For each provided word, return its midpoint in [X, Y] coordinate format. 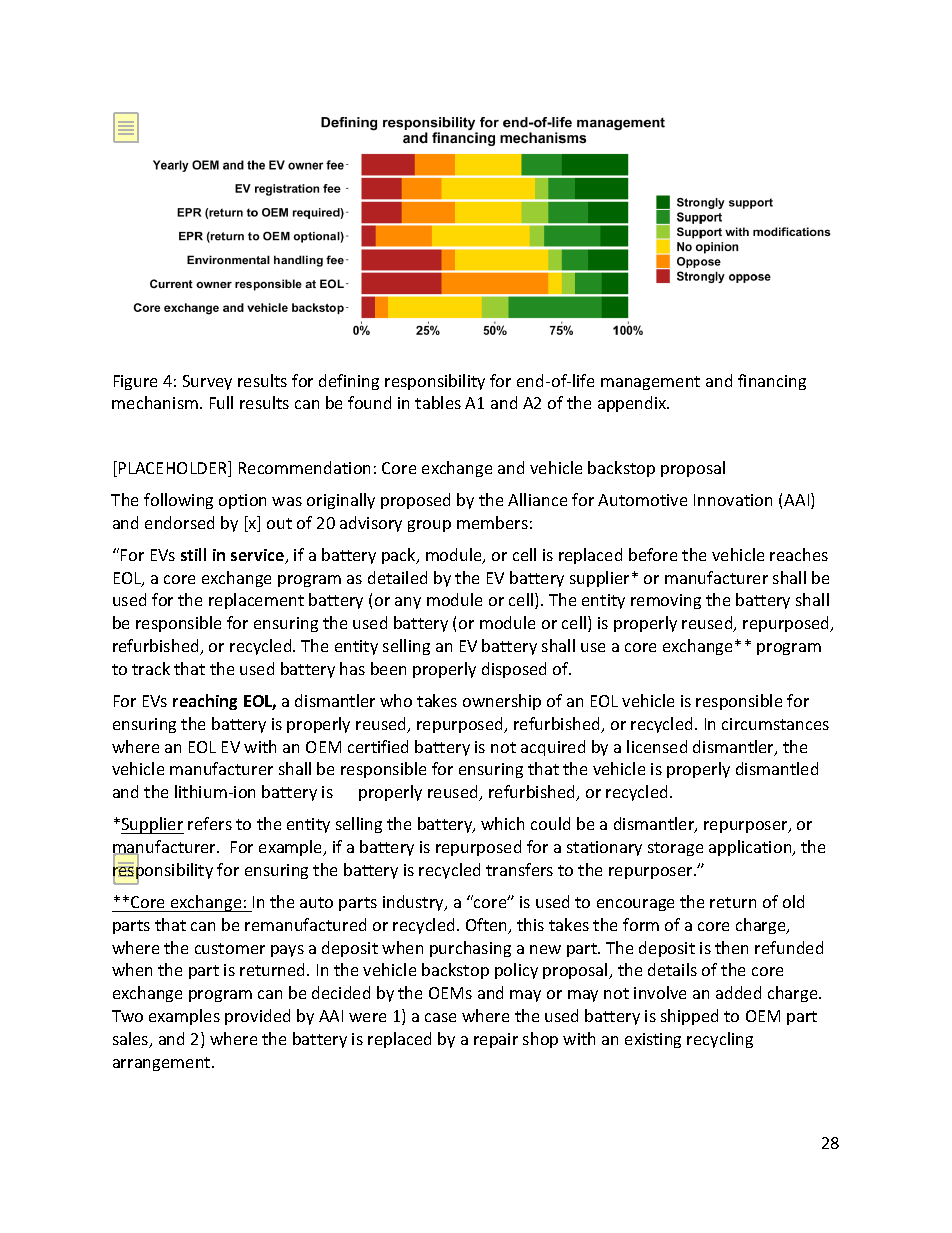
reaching [205, 702]
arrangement [163, 1064]
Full [221, 402]
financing [772, 382]
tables [438, 402]
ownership [502, 702]
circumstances [775, 724]
